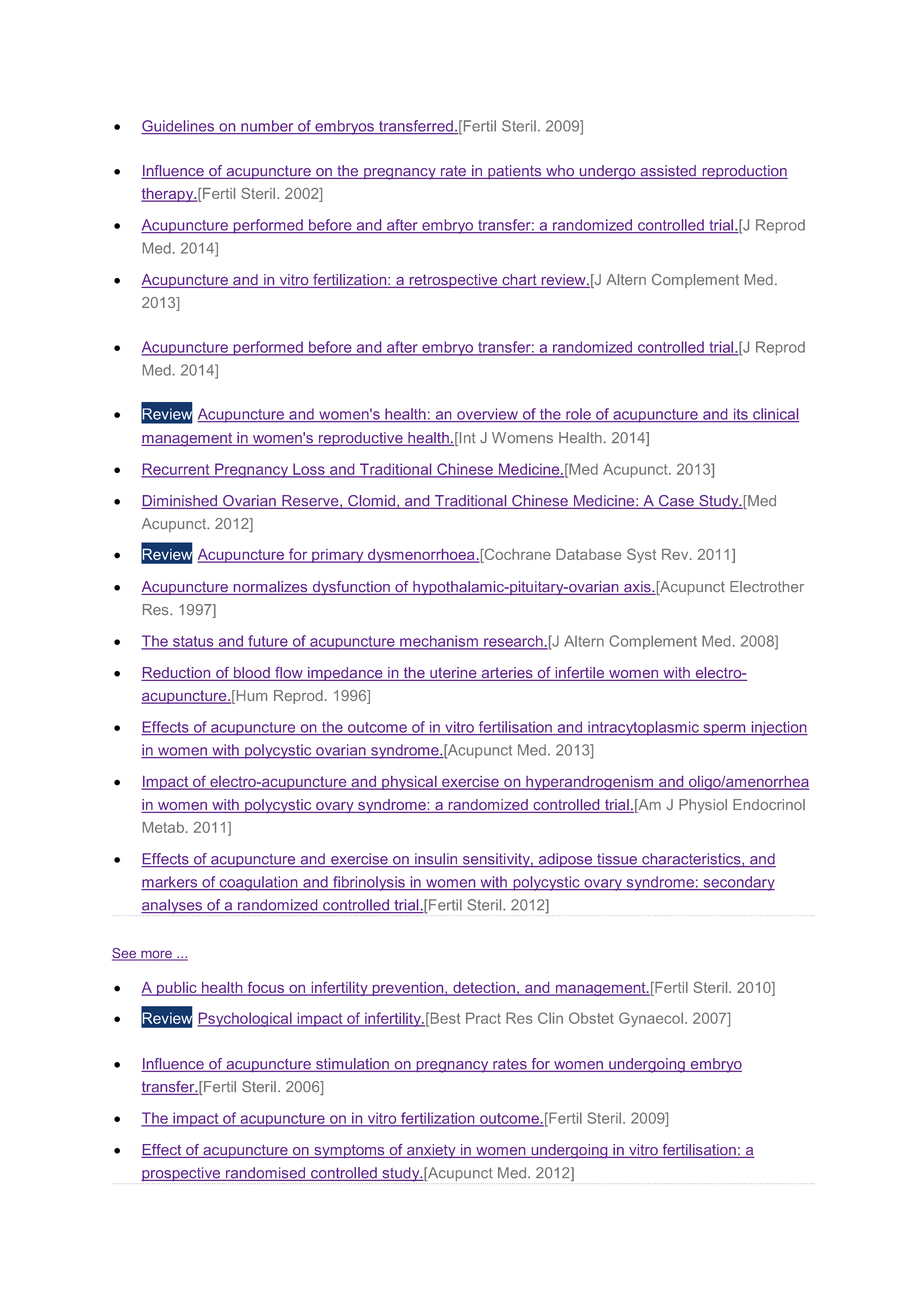 The height and width of the screenshot is (1308, 924). I want to click on prospective, so click(182, 1175).
